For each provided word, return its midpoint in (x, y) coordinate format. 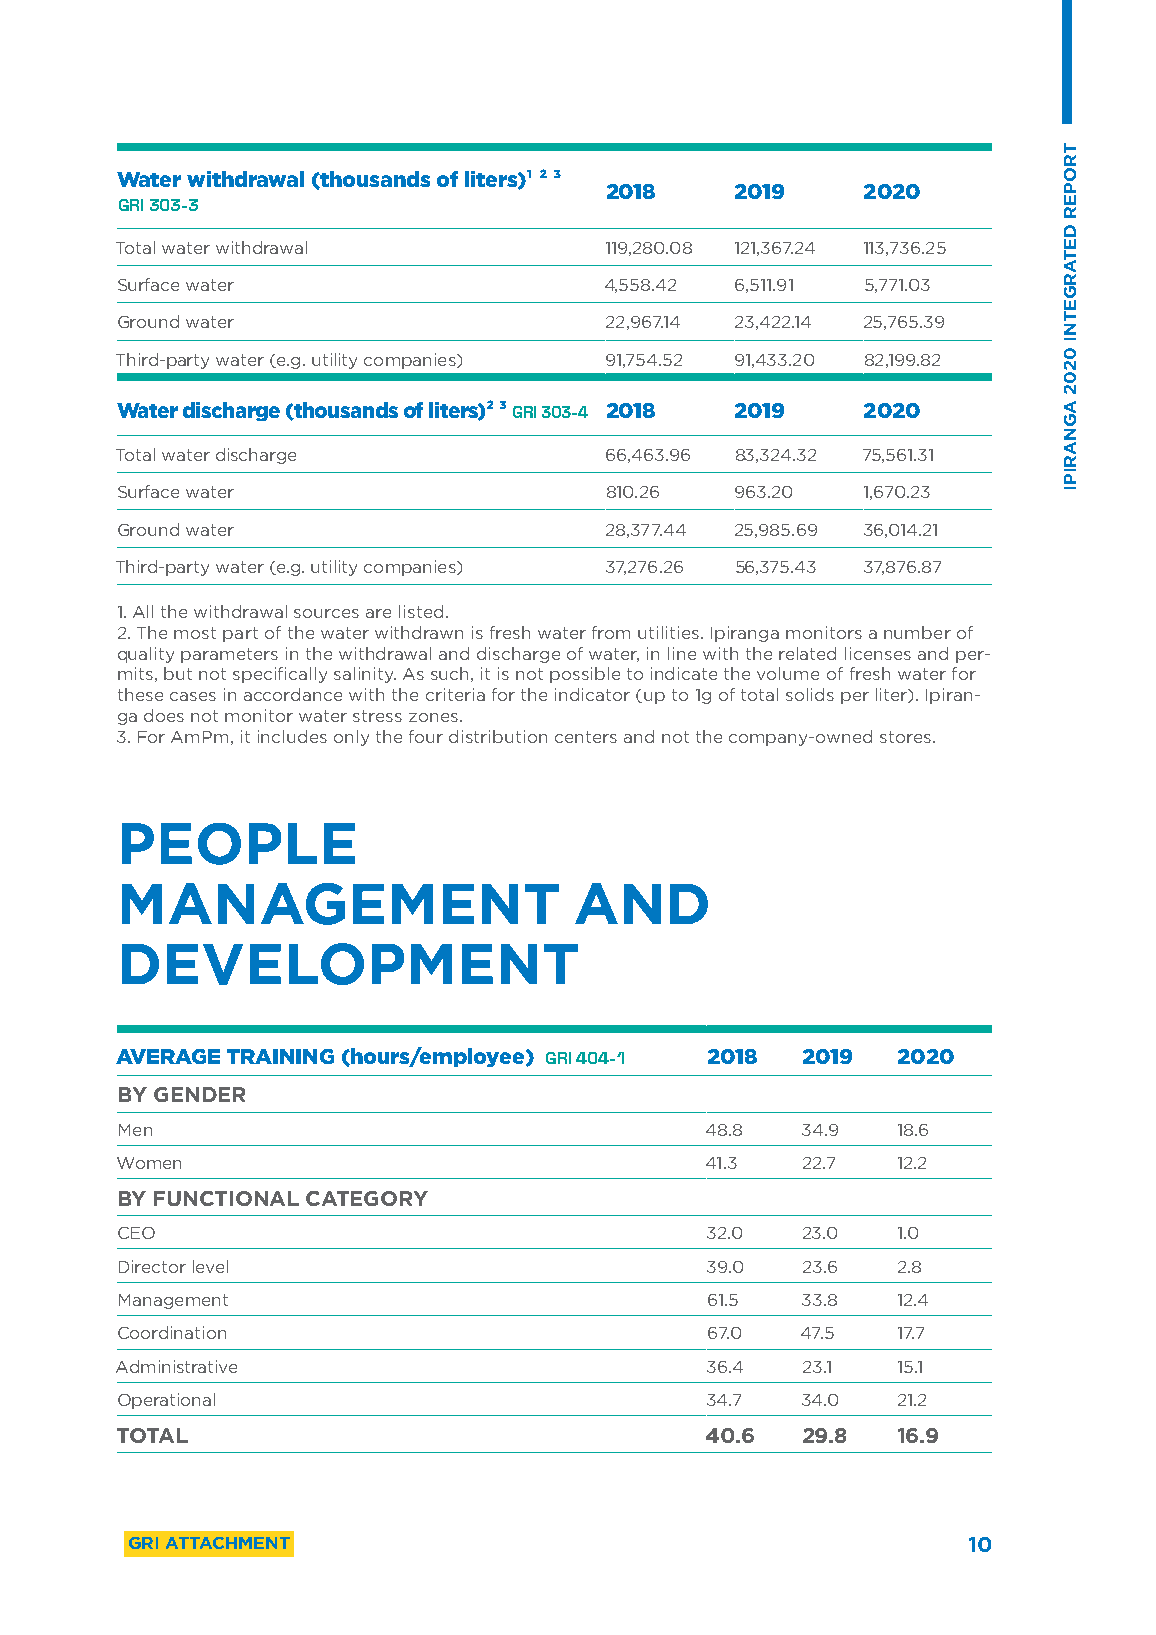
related (807, 653)
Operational (166, 1401)
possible (585, 675)
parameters (229, 655)
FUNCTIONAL (226, 1198)
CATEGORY (367, 1198)
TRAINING (280, 1056)
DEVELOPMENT (350, 964)
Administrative (176, 1366)
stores (907, 737)
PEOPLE (238, 844)
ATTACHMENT (228, 1543)
